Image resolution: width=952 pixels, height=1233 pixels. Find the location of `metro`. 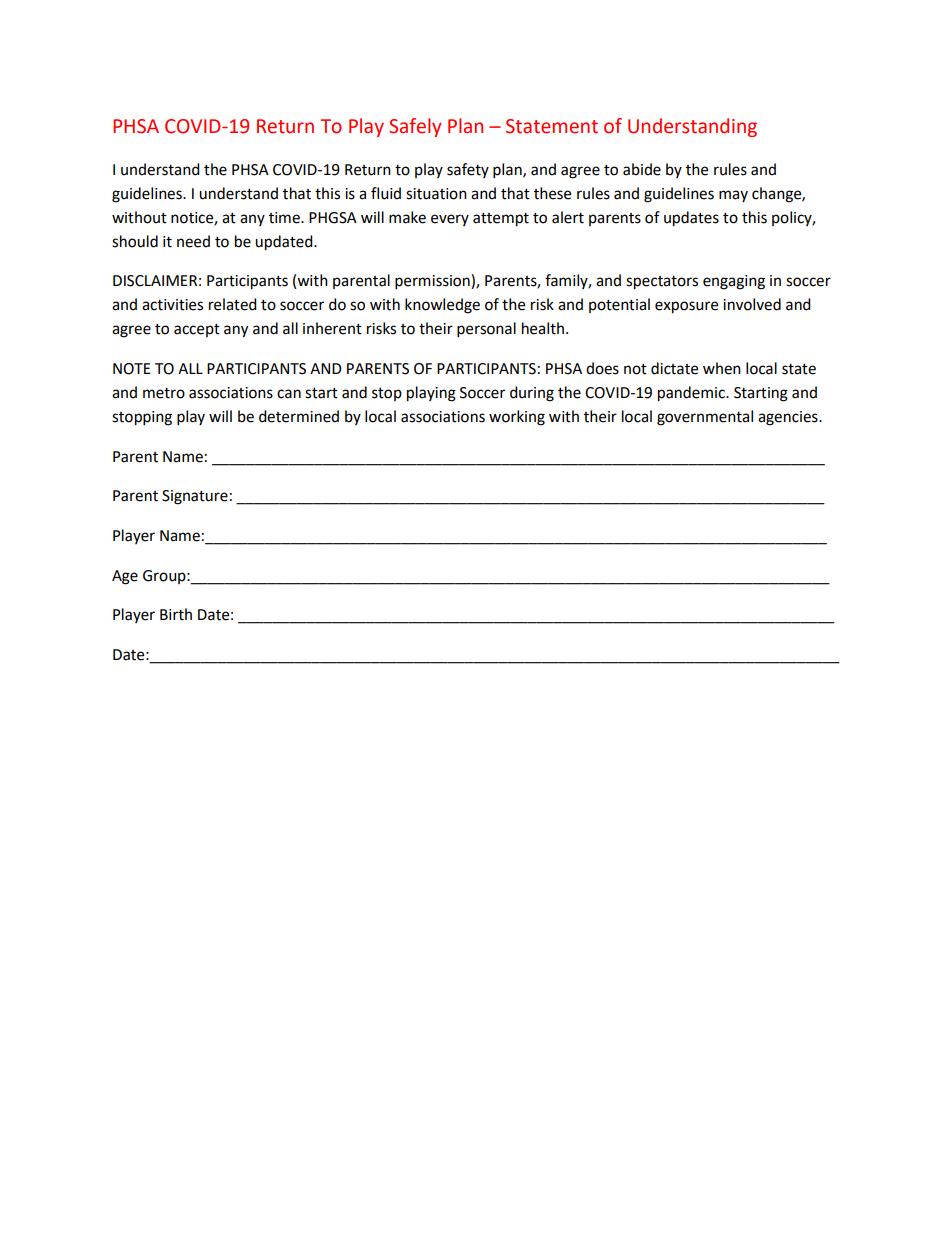

metro is located at coordinates (164, 393).
